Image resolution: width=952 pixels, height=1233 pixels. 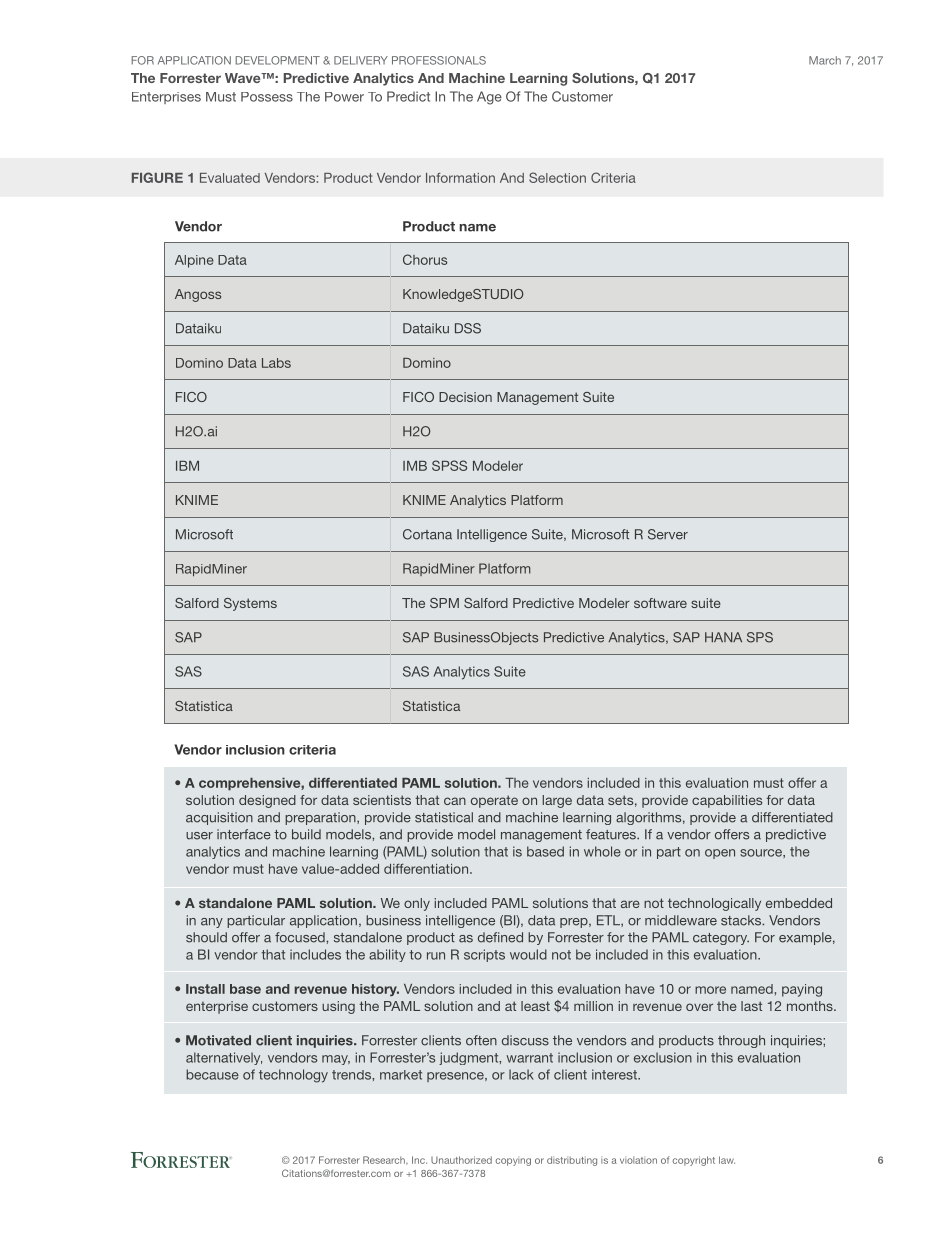 I want to click on Professionals, so click(x=439, y=60).
